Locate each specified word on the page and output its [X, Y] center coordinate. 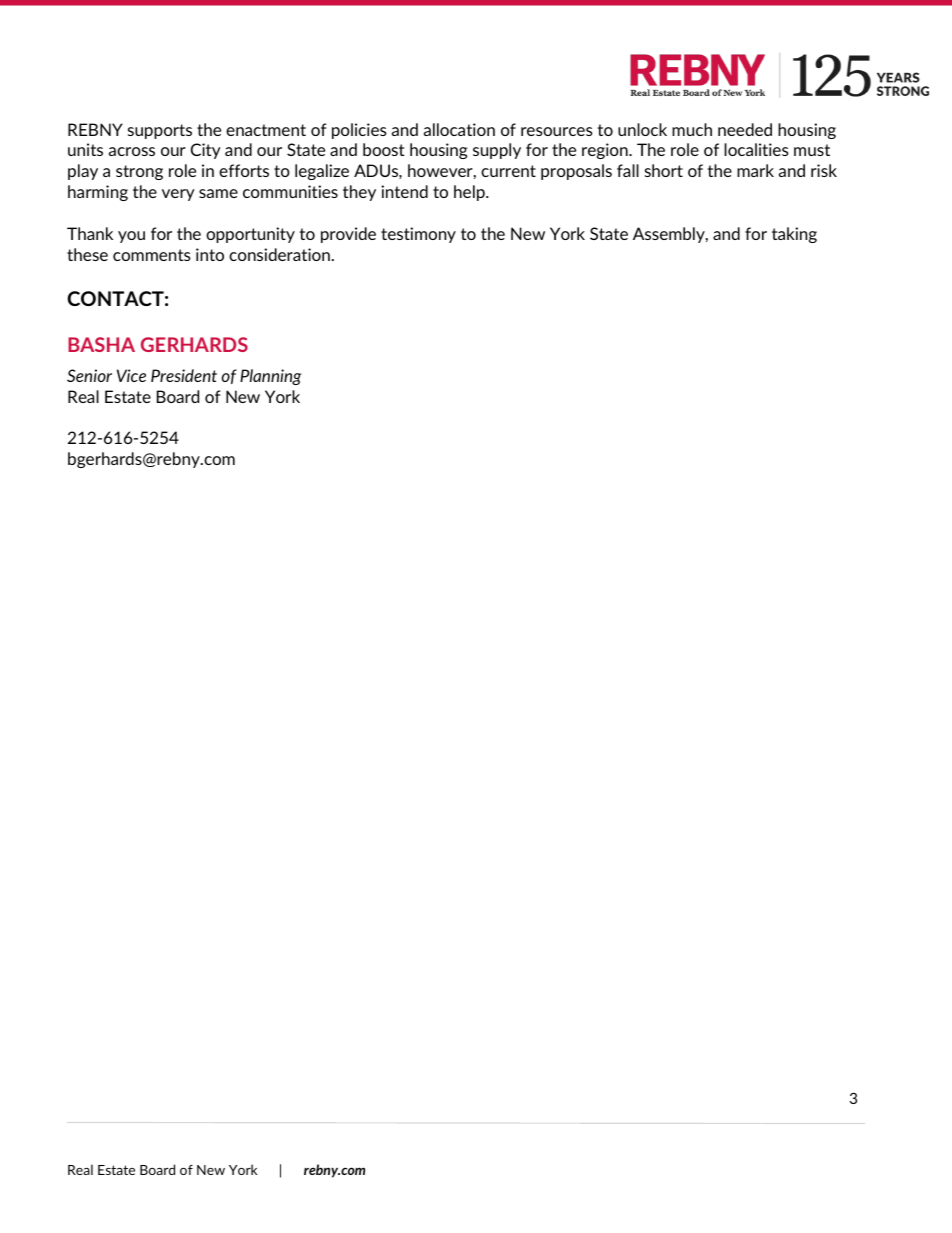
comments [152, 255]
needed [745, 129]
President [184, 375]
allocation [459, 129]
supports [160, 131]
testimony [418, 235]
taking [794, 235]
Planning [270, 377]
